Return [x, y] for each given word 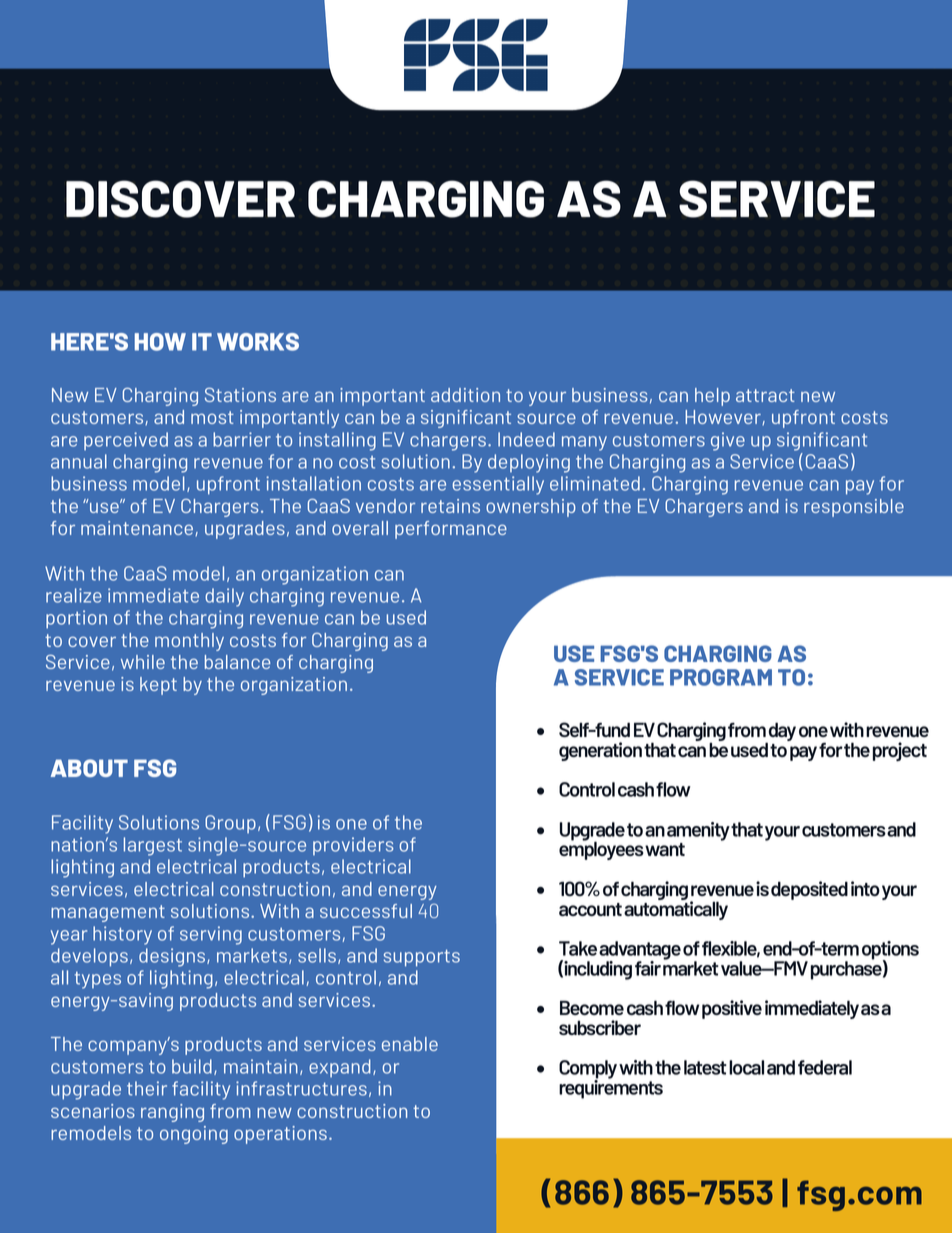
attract [765, 395]
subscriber [600, 1027]
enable [410, 1044]
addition [465, 395]
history [122, 935]
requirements [611, 1088]
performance [451, 530]
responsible [854, 508]
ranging [172, 1113]
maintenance [137, 528]
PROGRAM [721, 677]
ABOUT [89, 768]
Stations [240, 395]
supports [422, 958]
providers [353, 846]
